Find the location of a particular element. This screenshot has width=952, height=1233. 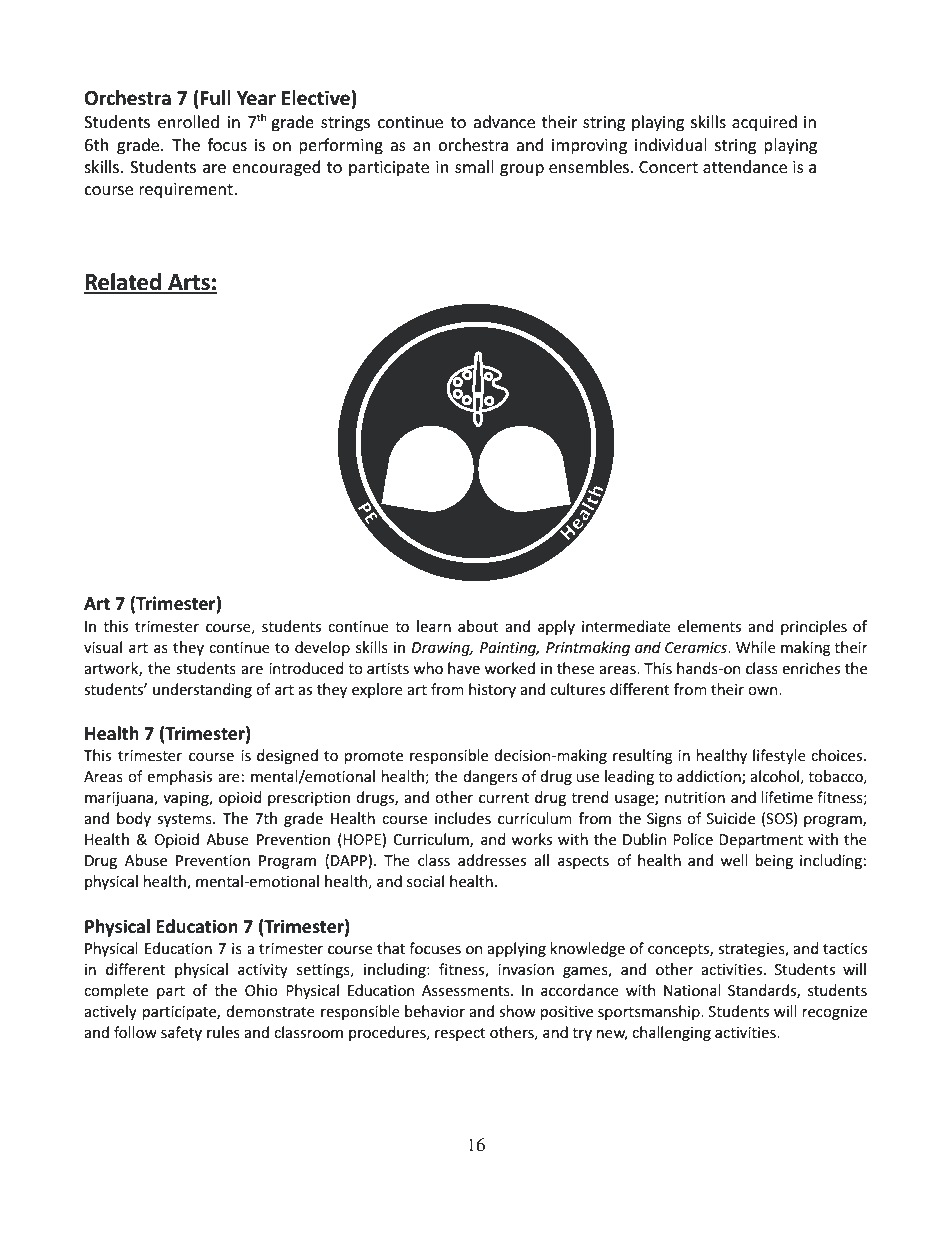

enrolled is located at coordinates (188, 121).
